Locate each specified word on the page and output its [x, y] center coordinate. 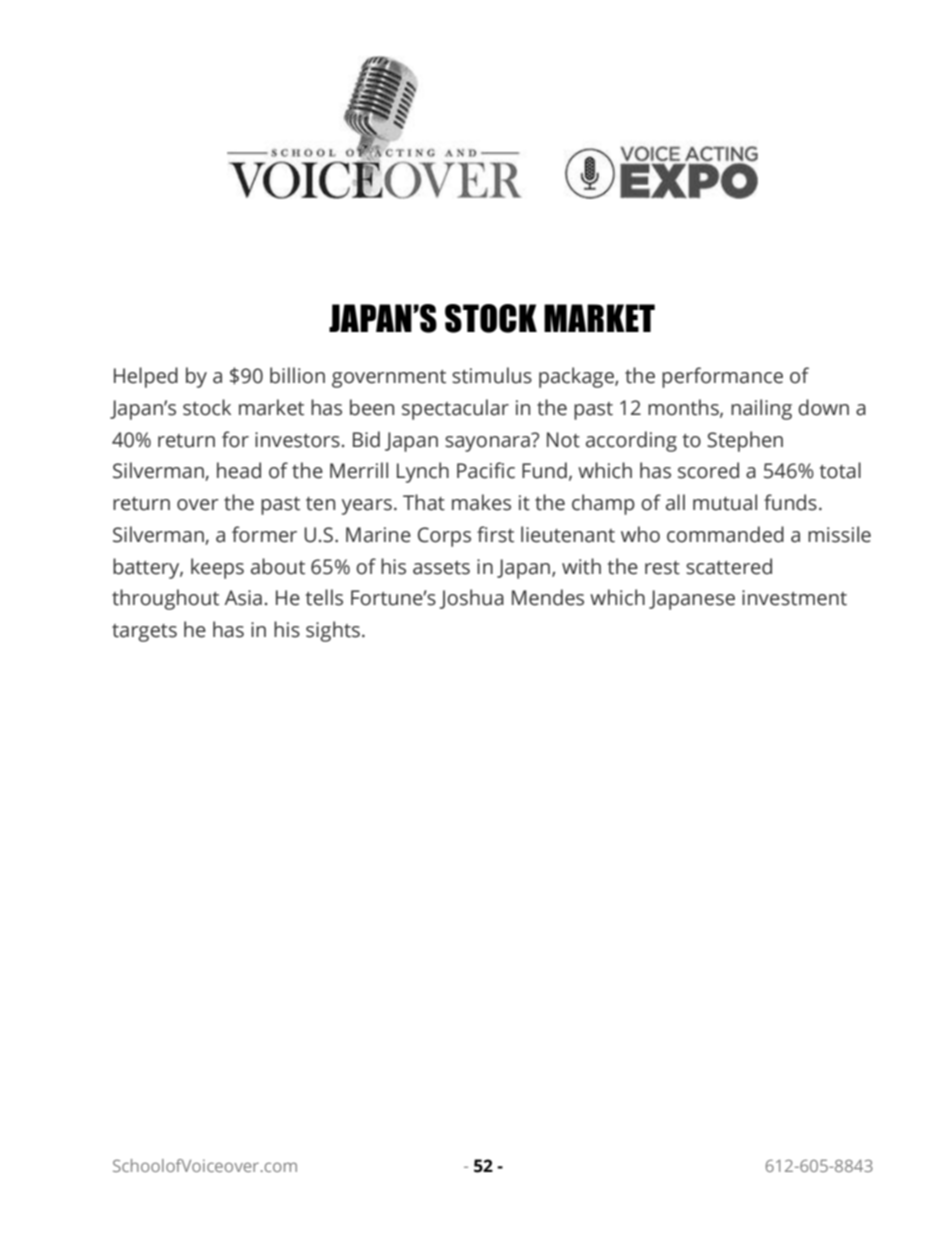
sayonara [488, 442]
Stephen [745, 441]
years [367, 507]
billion [297, 375]
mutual [725, 502]
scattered [729, 566]
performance [722, 377]
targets [144, 633]
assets [441, 568]
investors [297, 440]
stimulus [492, 375]
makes [481, 502]
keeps [217, 568]
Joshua [471, 599]
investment [794, 598]
